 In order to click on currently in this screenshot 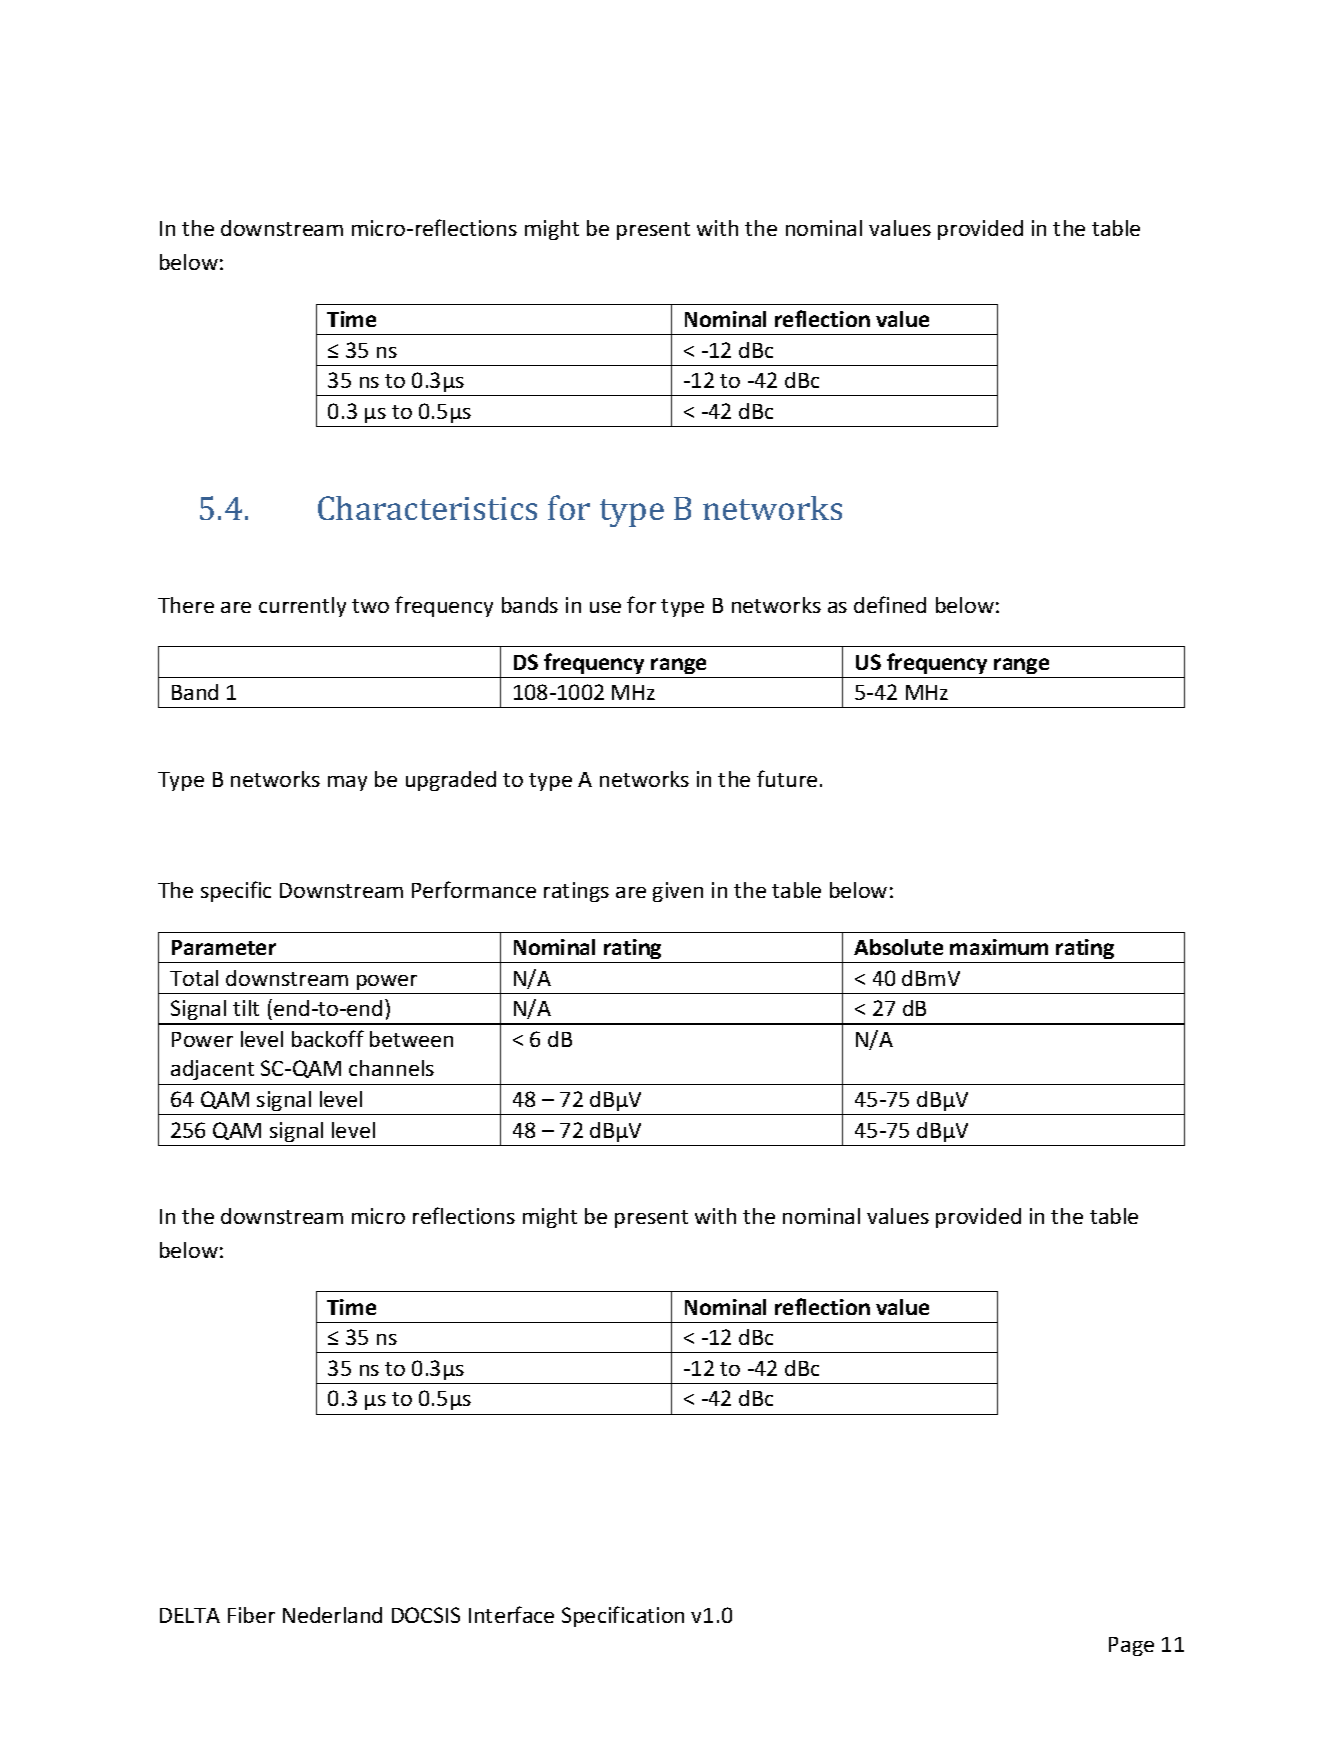, I will do `click(302, 607)`.
